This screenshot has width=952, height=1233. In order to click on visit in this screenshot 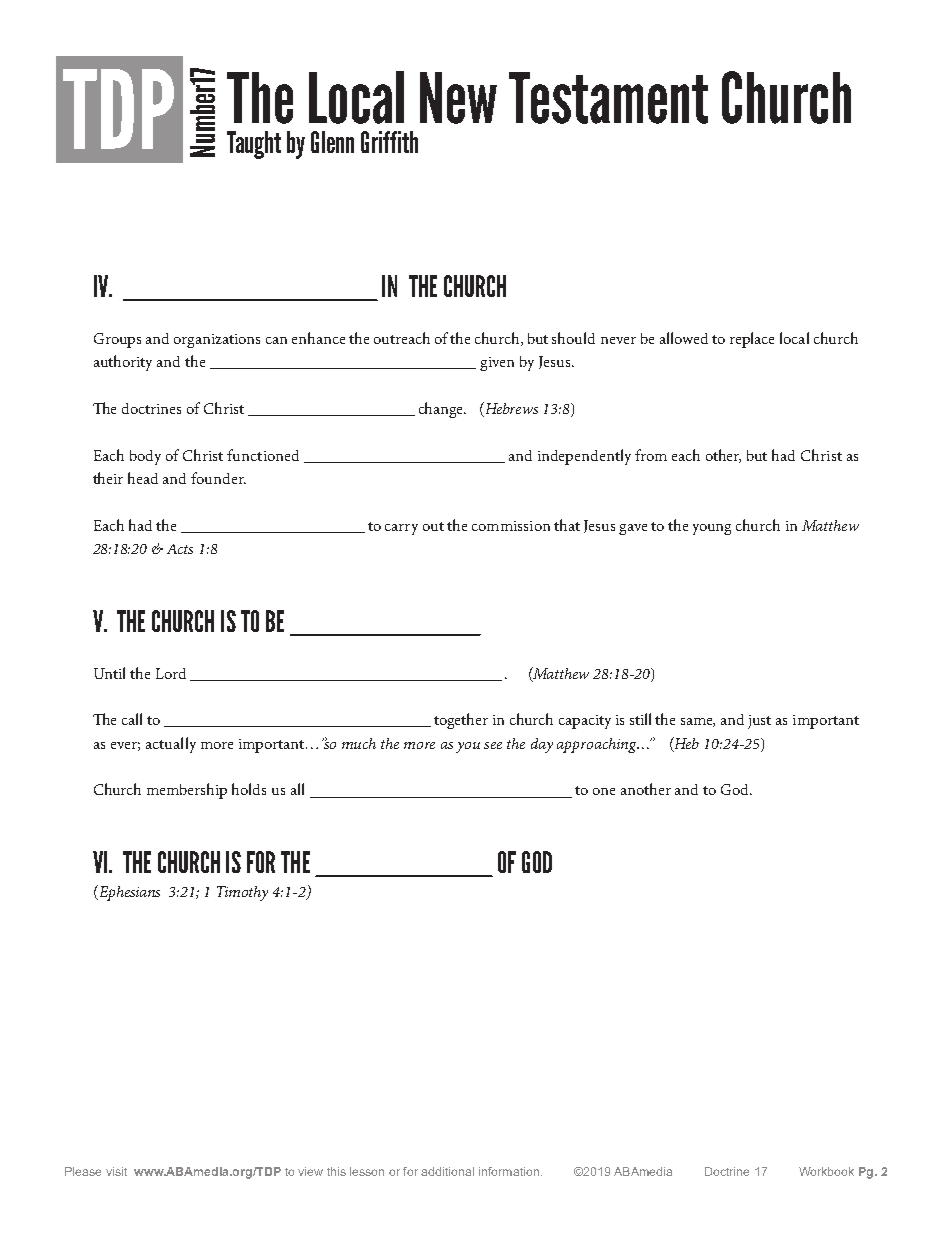, I will do `click(116, 1171)`.
